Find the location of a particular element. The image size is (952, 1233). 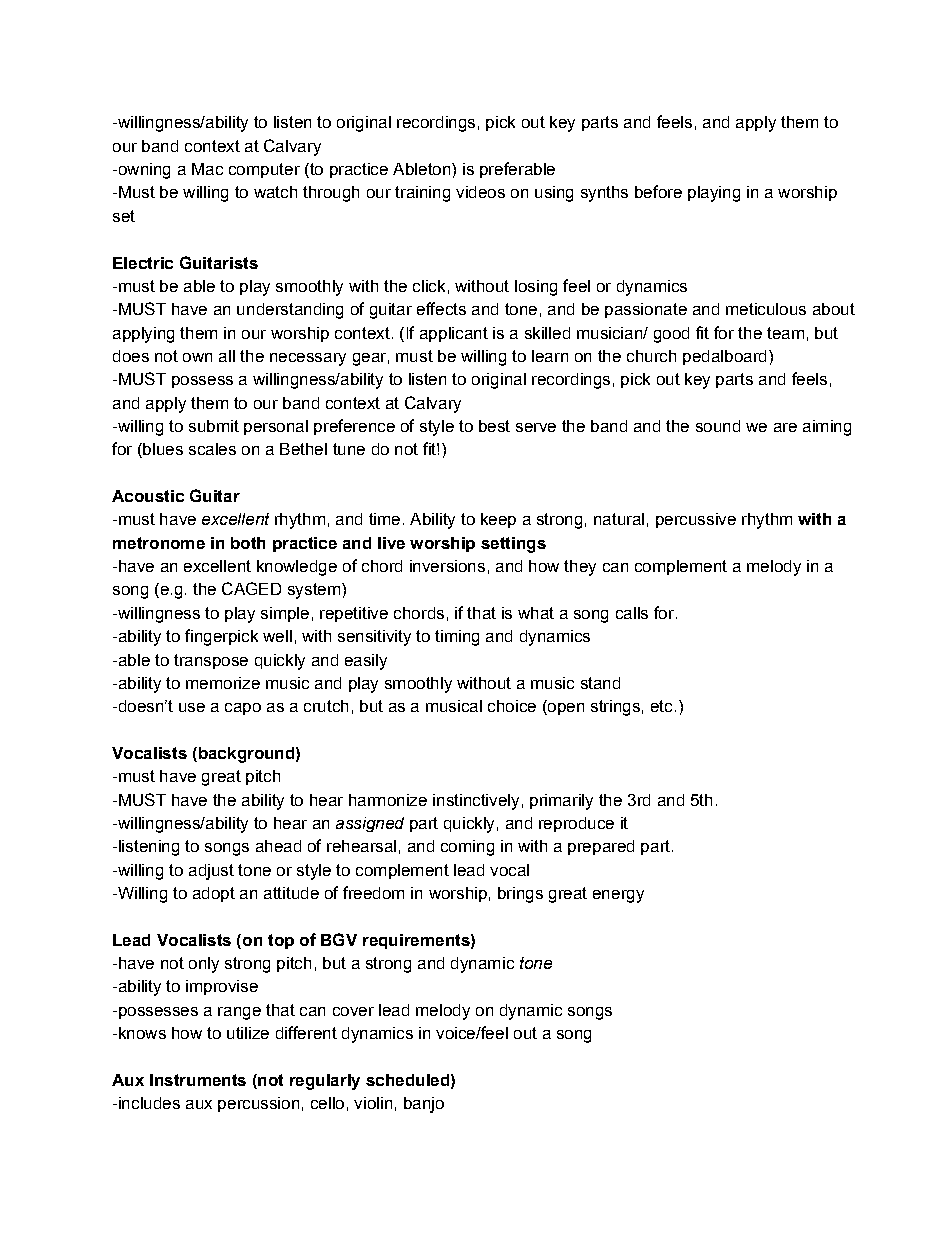

before is located at coordinates (658, 191).
